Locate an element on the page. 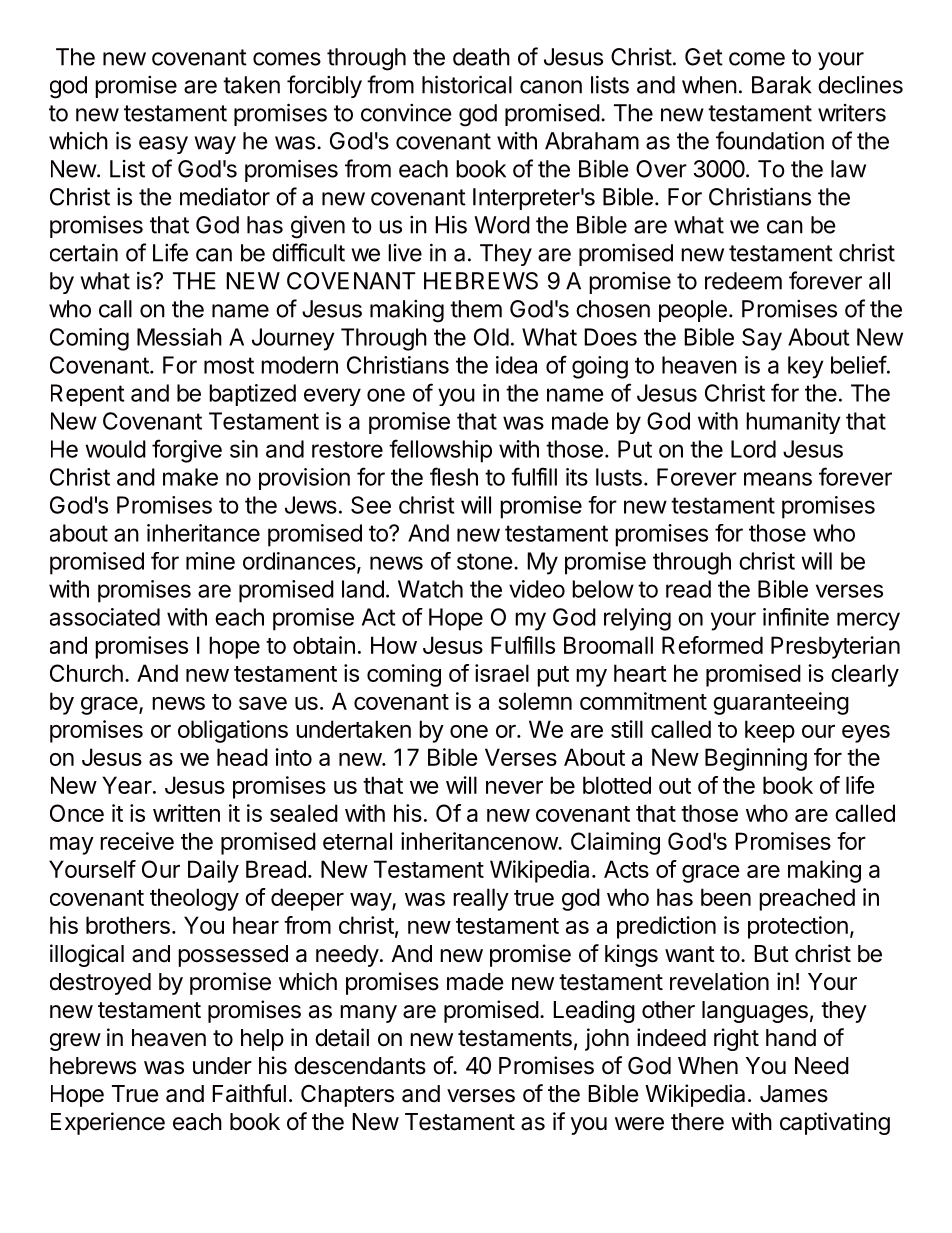 This image has width=952, height=1233. Experience is located at coordinates (108, 1123).
